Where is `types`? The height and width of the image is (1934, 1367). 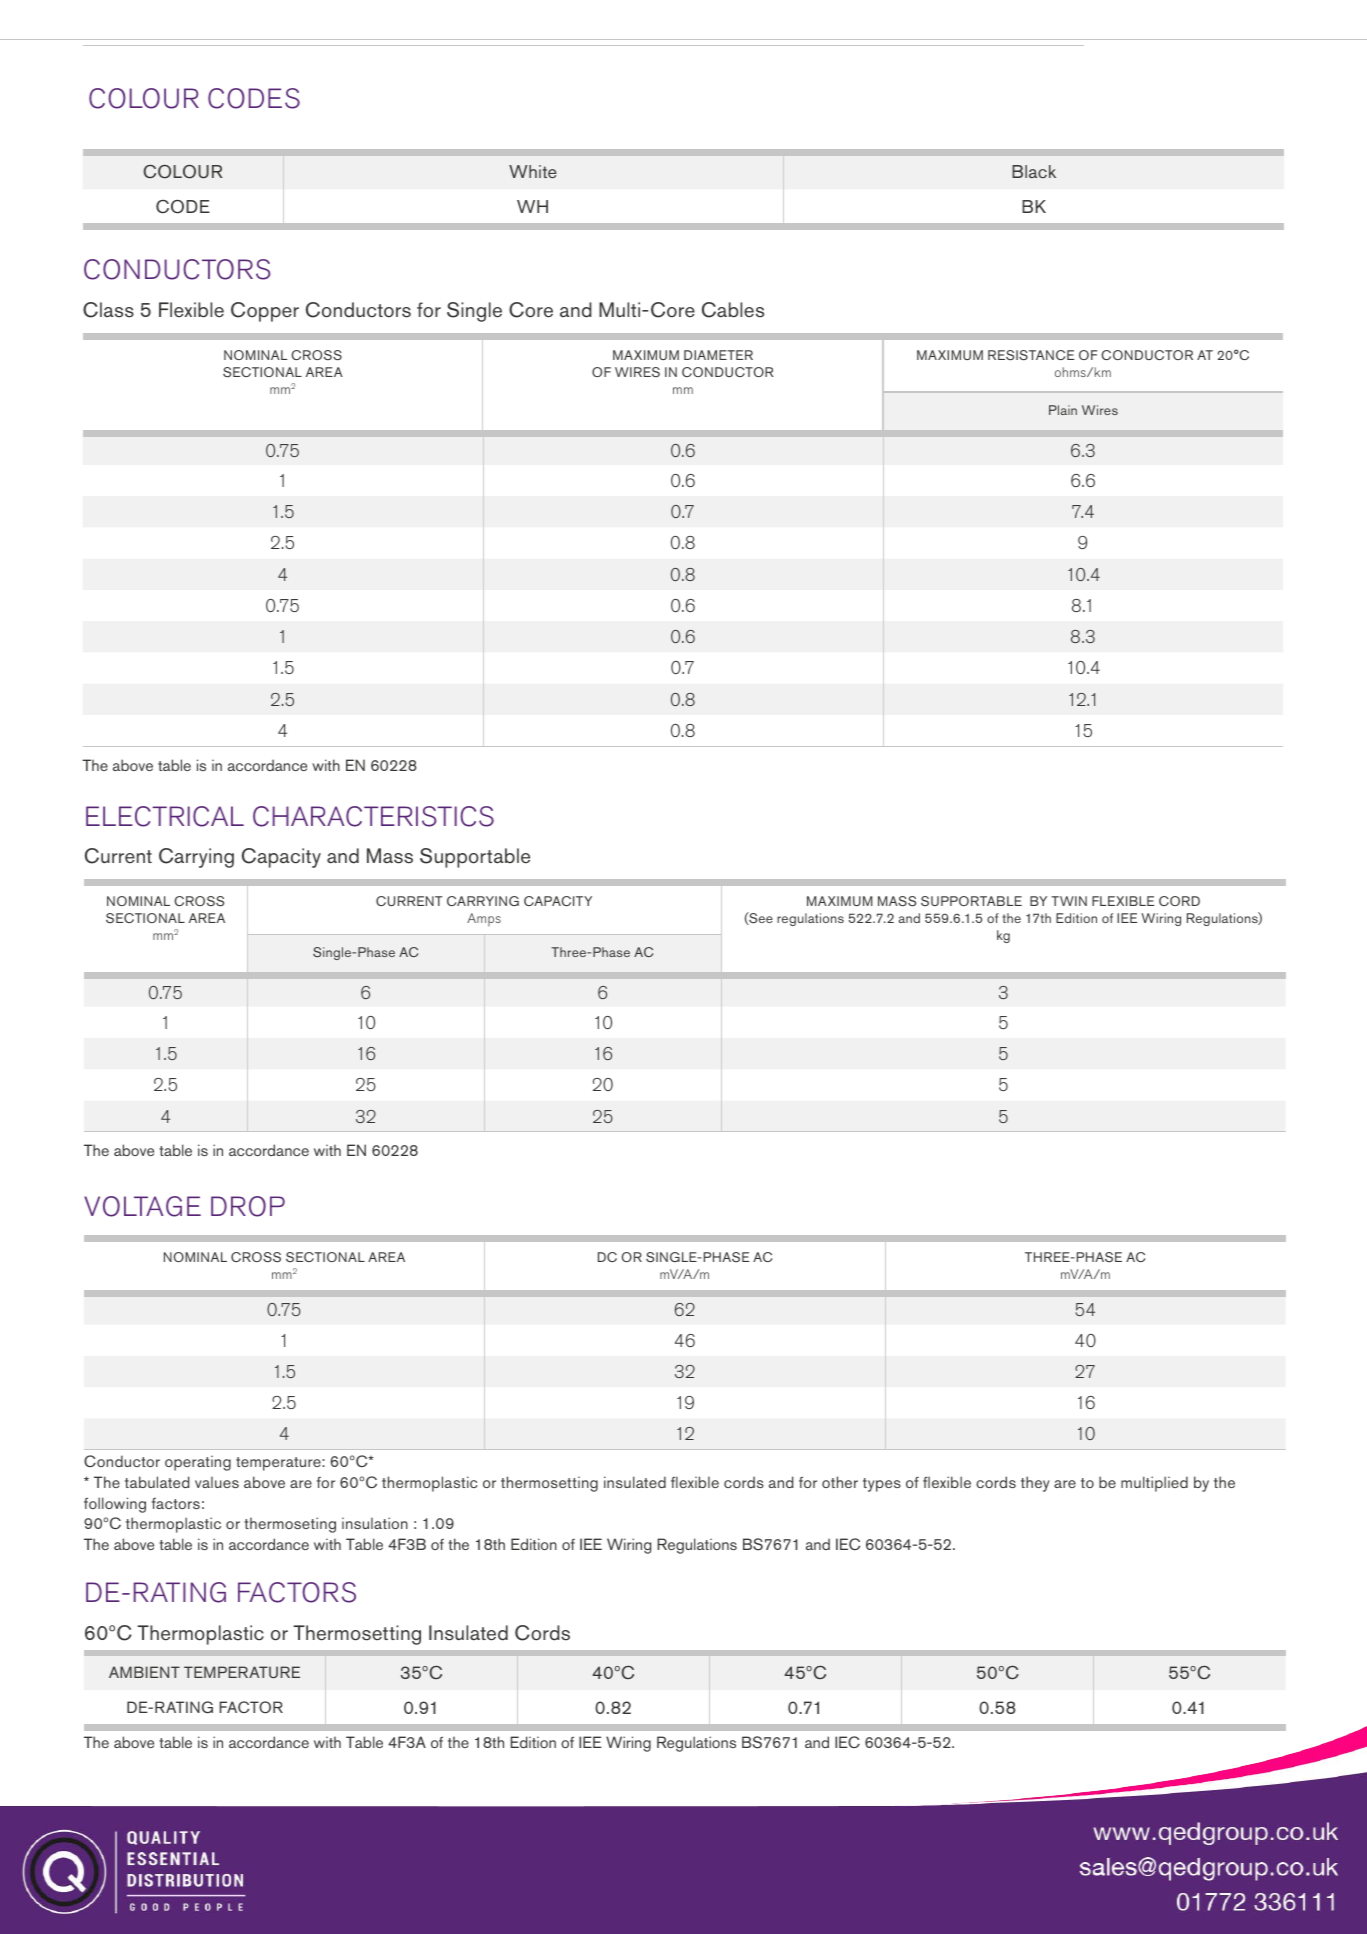
types is located at coordinates (882, 1485).
